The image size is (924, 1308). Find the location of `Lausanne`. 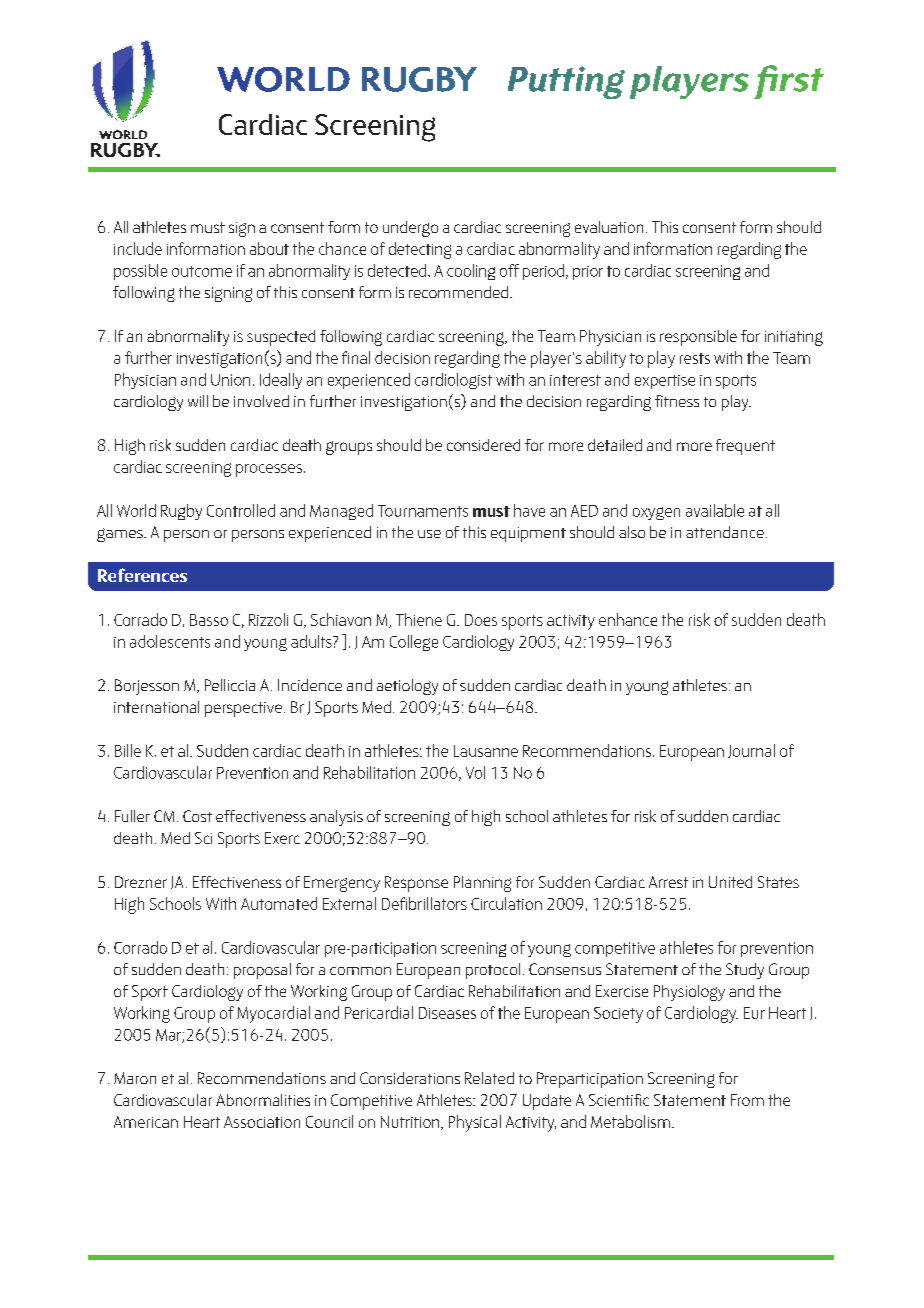

Lausanne is located at coordinates (486, 751).
